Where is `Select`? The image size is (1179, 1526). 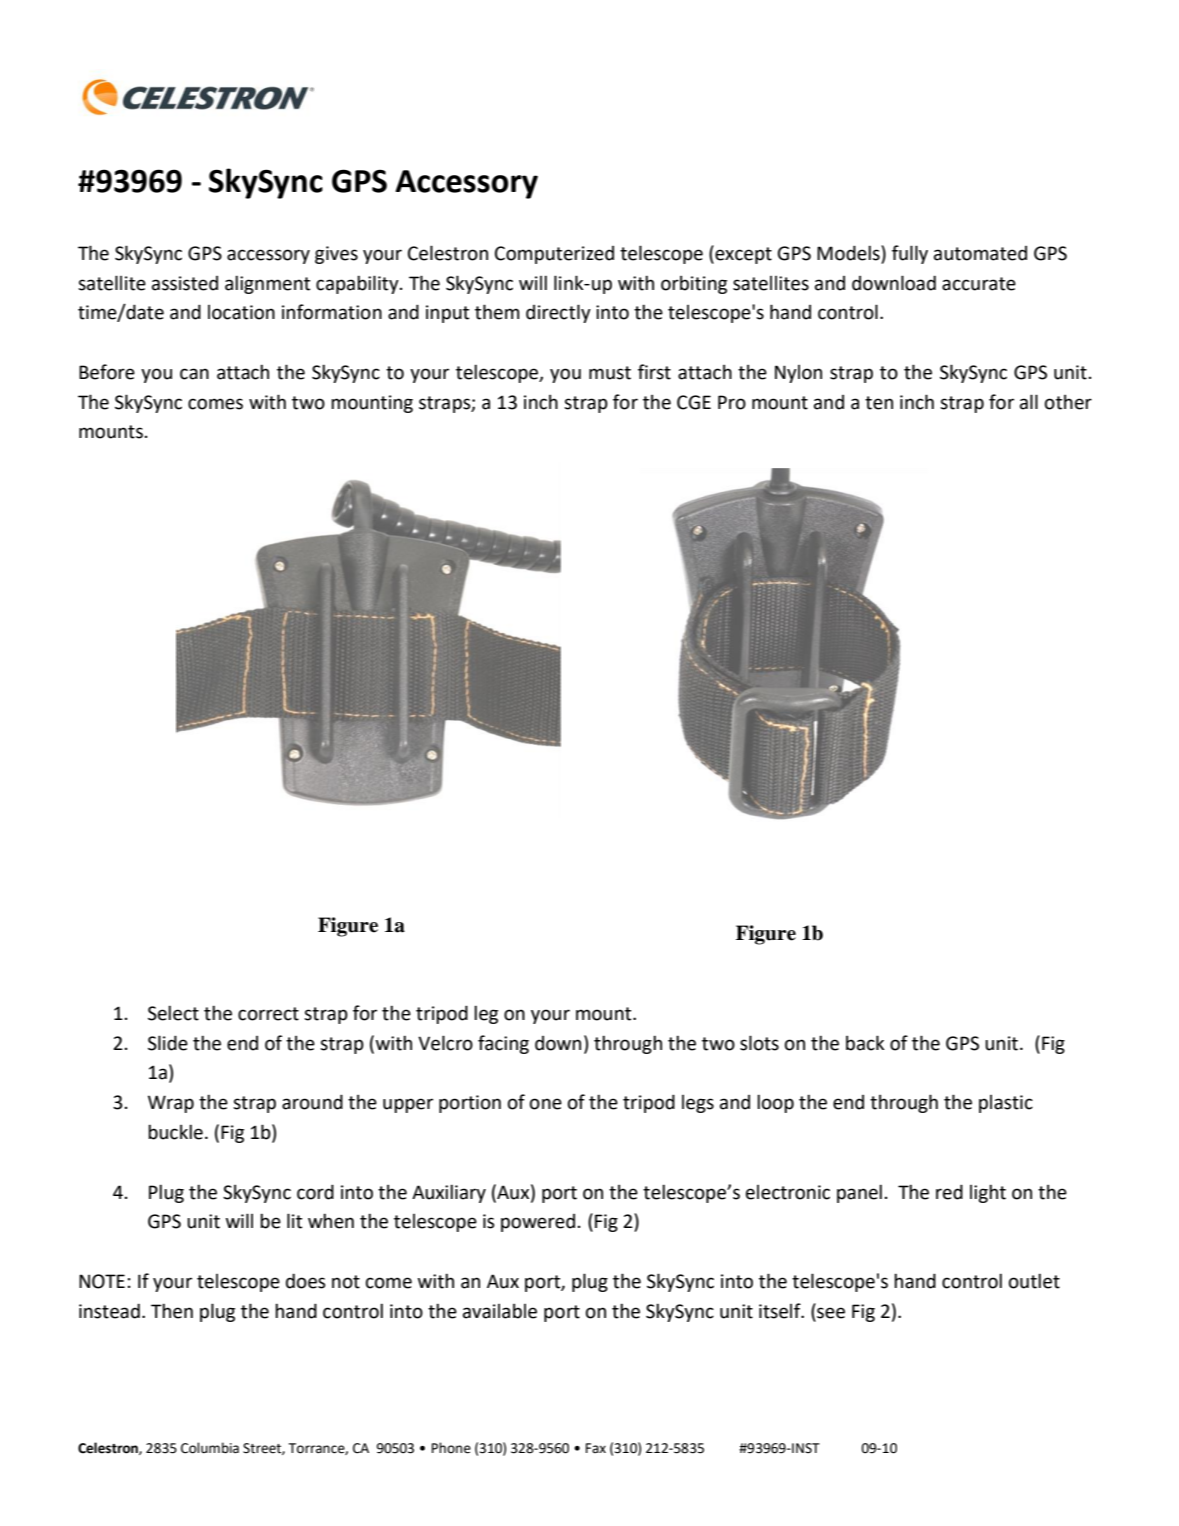
Select is located at coordinates (173, 1013).
